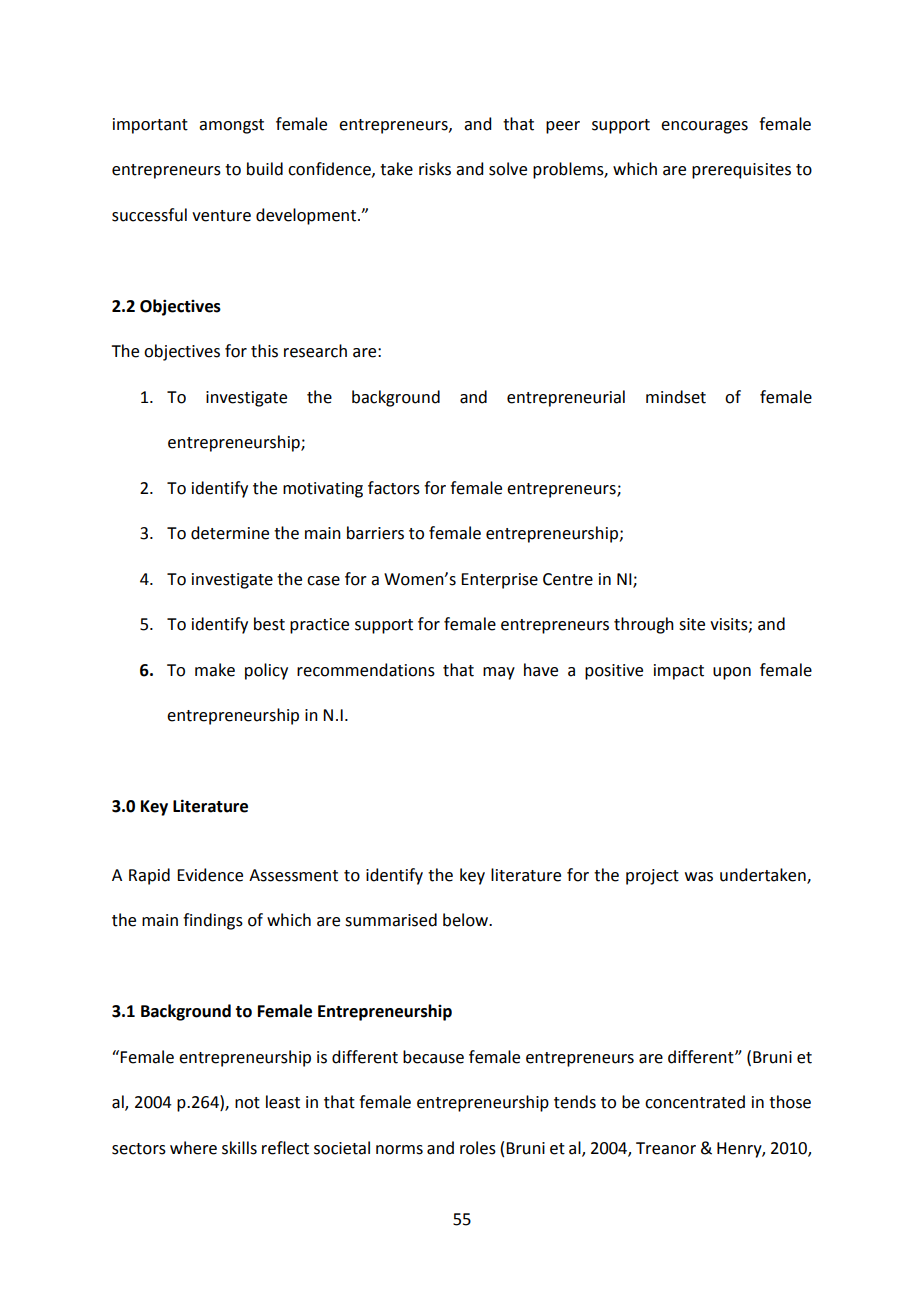 The image size is (924, 1308). What do you see at coordinates (210, 875) in the document?
I see `Evidence` at bounding box center [210, 875].
